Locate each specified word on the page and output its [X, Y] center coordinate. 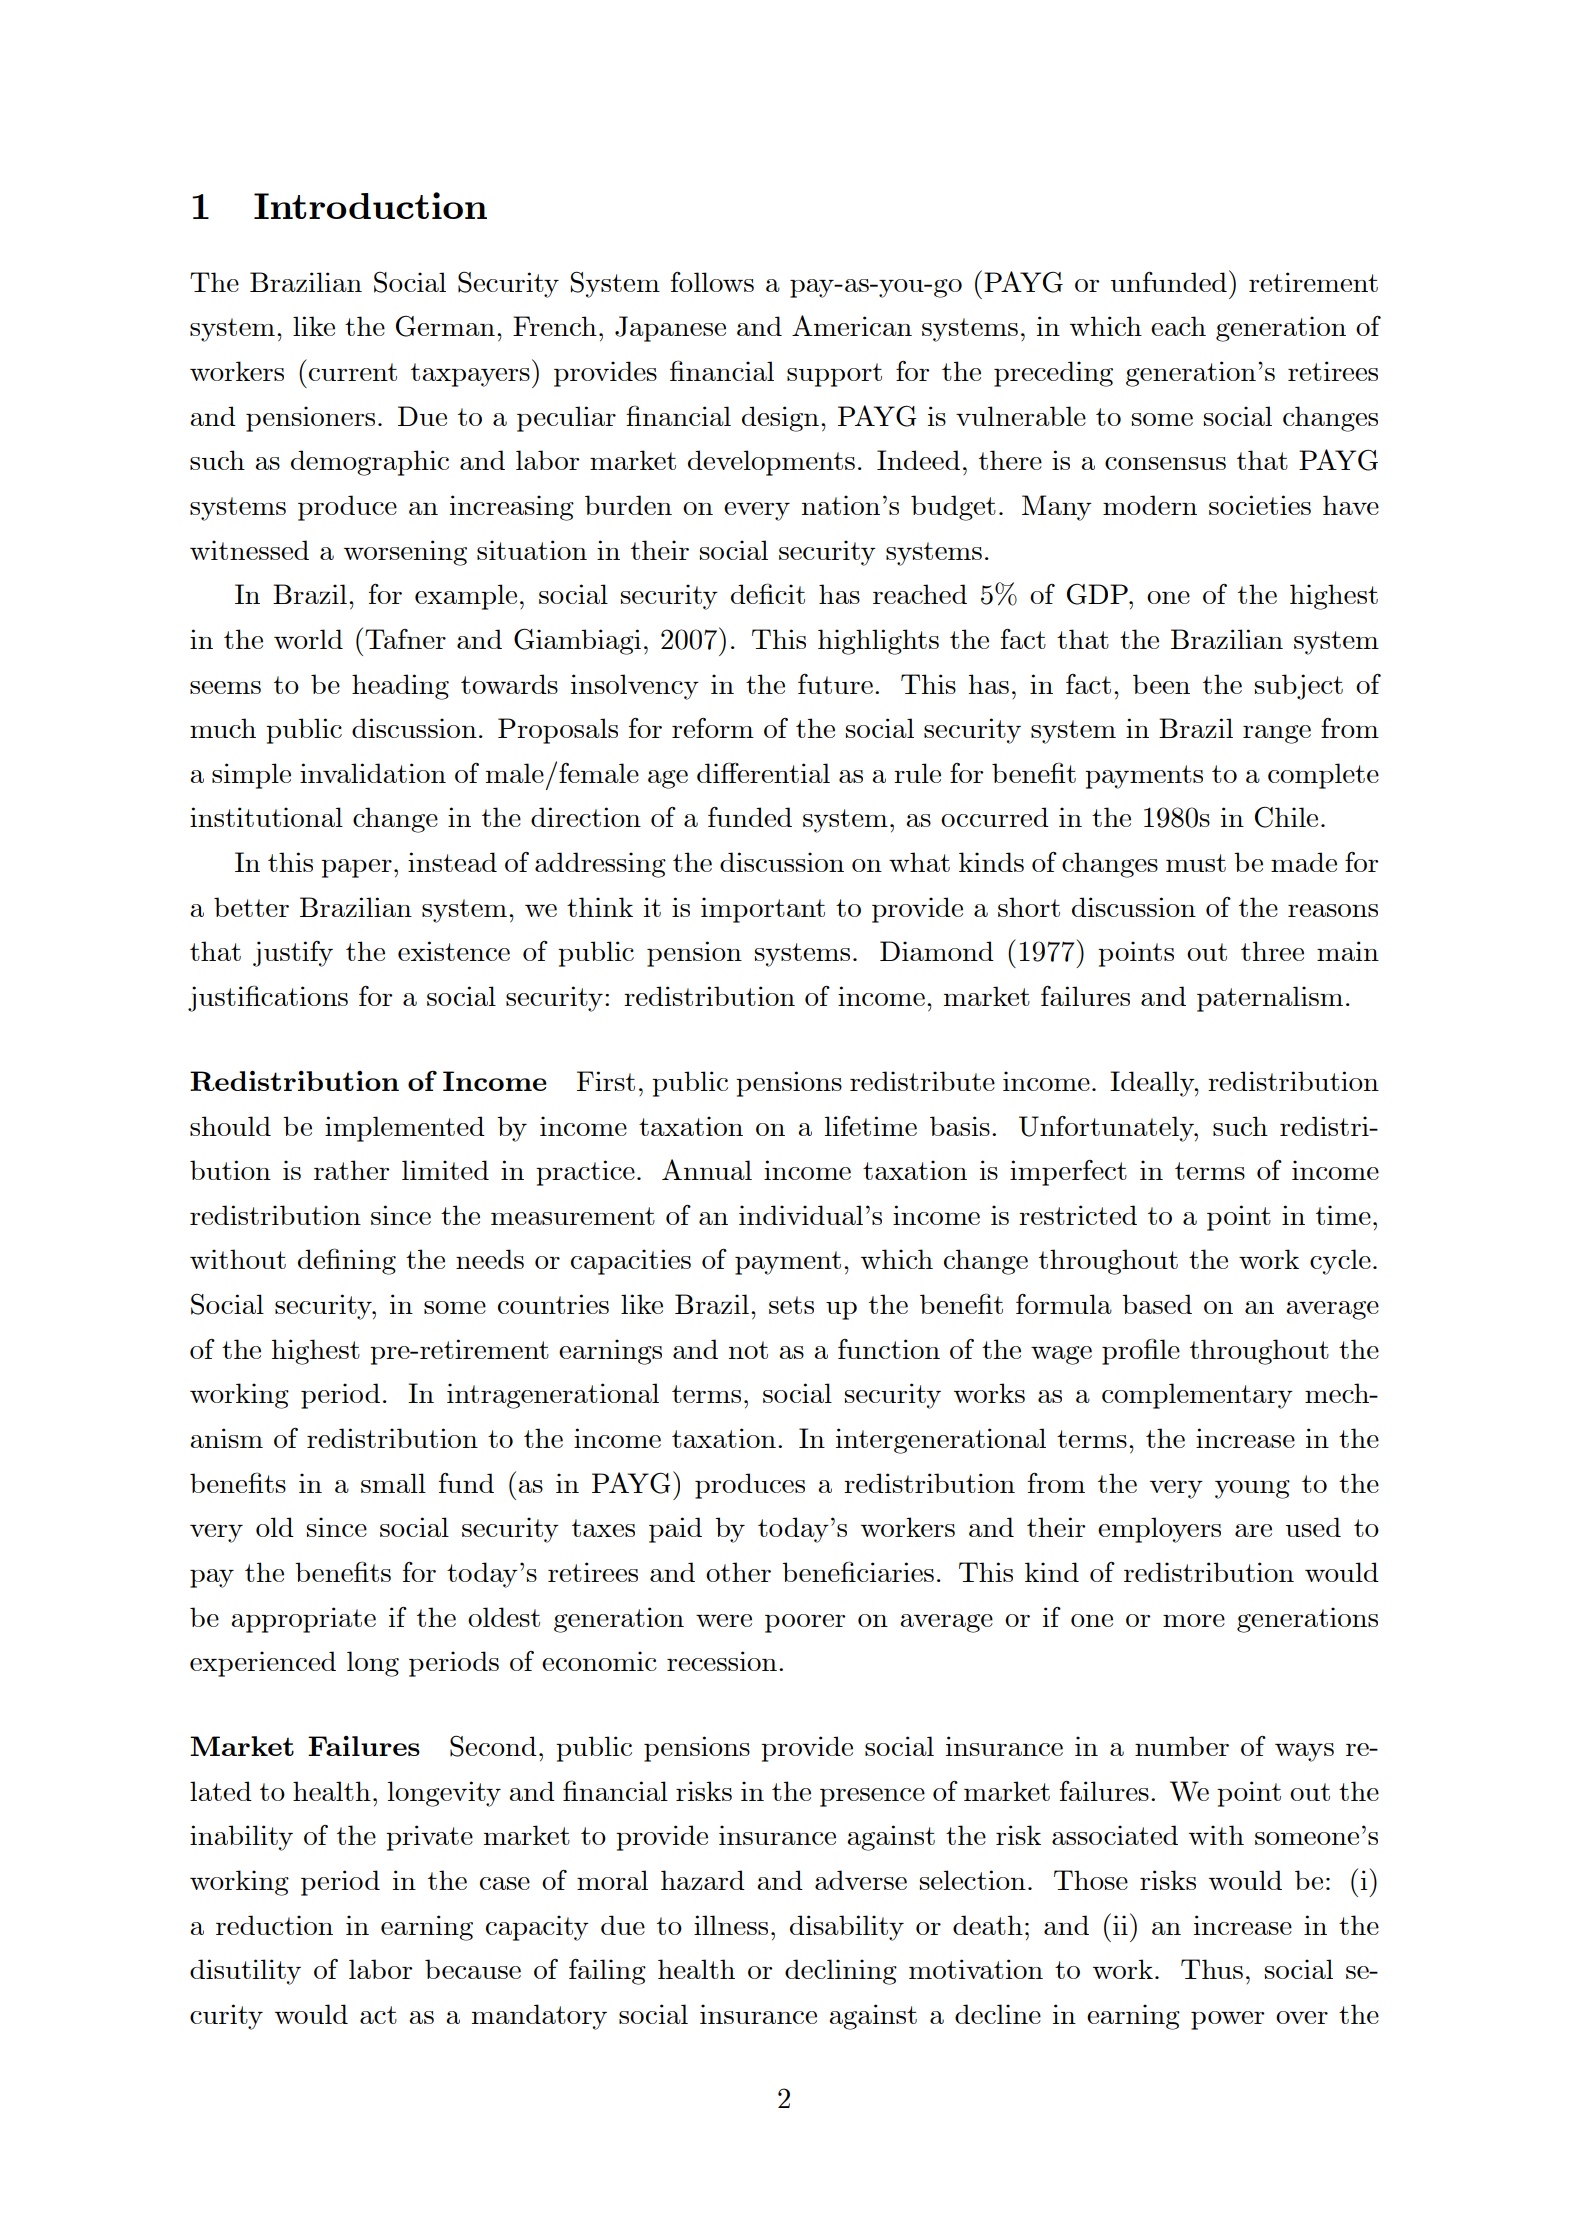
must [1196, 863]
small [393, 1483]
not [748, 1350]
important [763, 910]
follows [712, 281]
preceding [1053, 374]
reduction [274, 1925]
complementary [1197, 1396]
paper [356, 868]
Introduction [370, 205]
